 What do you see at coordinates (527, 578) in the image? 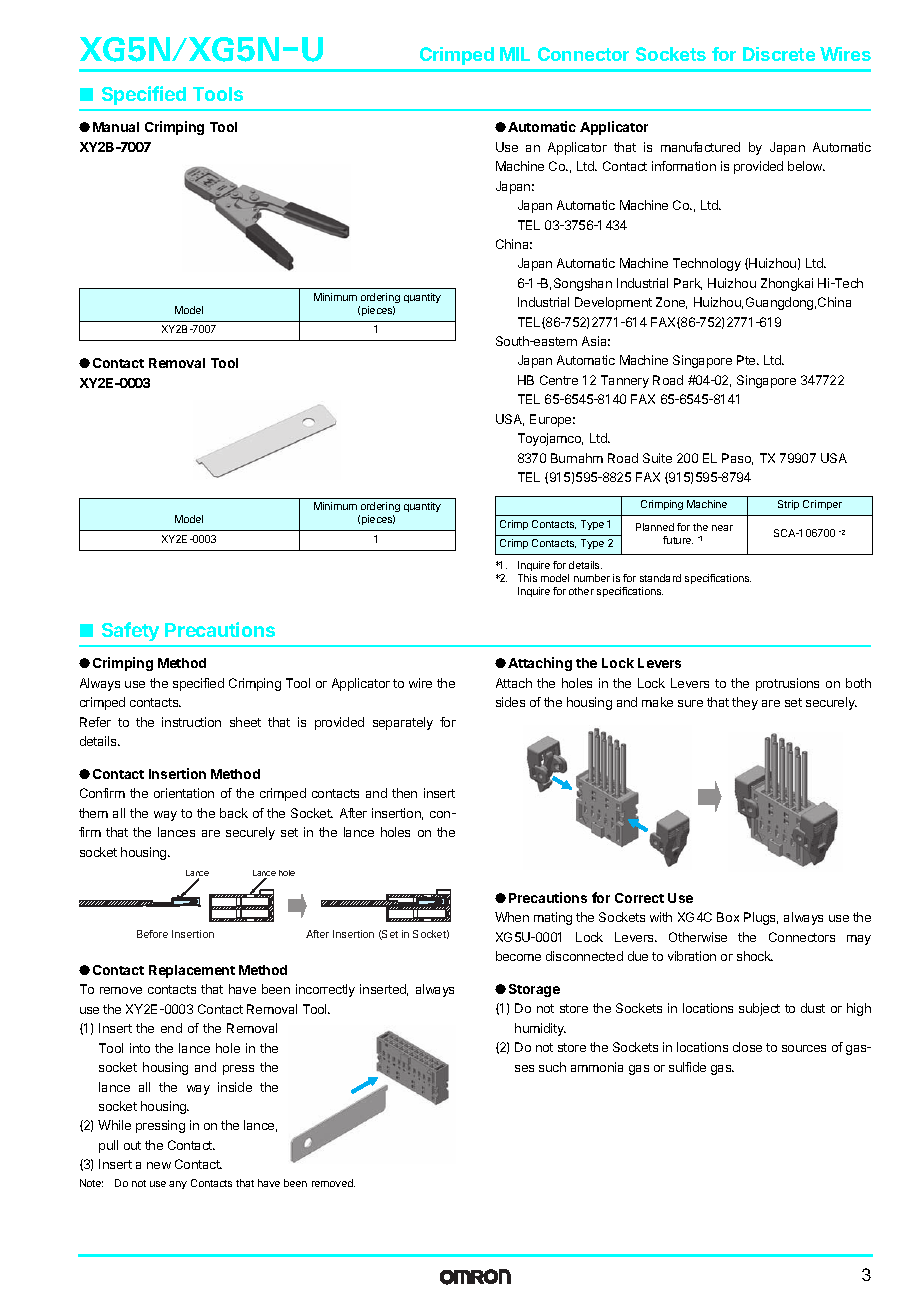
I see `This` at bounding box center [527, 578].
